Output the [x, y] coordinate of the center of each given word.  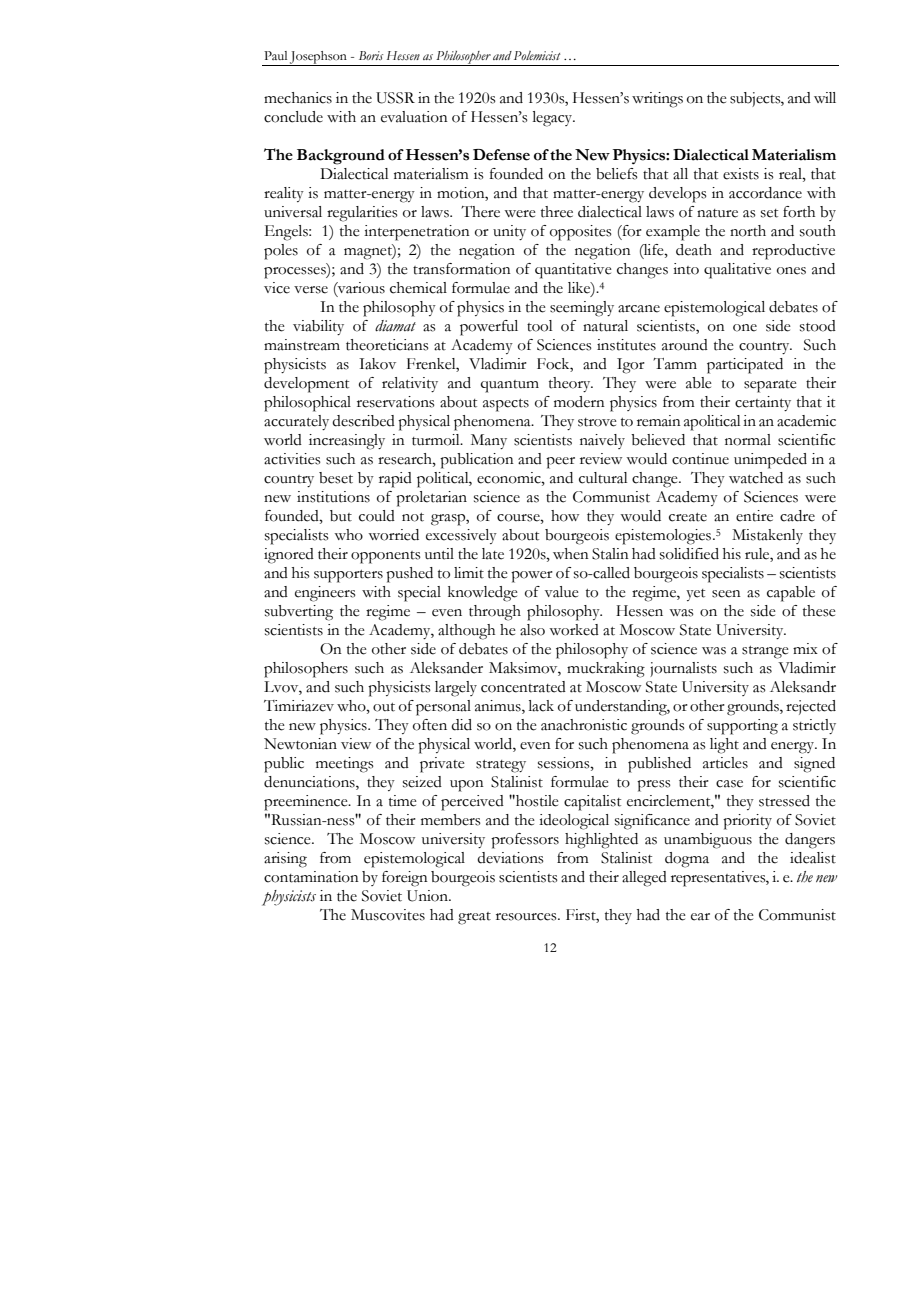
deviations [510, 858]
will [825, 97]
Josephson [318, 58]
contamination [311, 877]
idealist [813, 858]
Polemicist [537, 55]
